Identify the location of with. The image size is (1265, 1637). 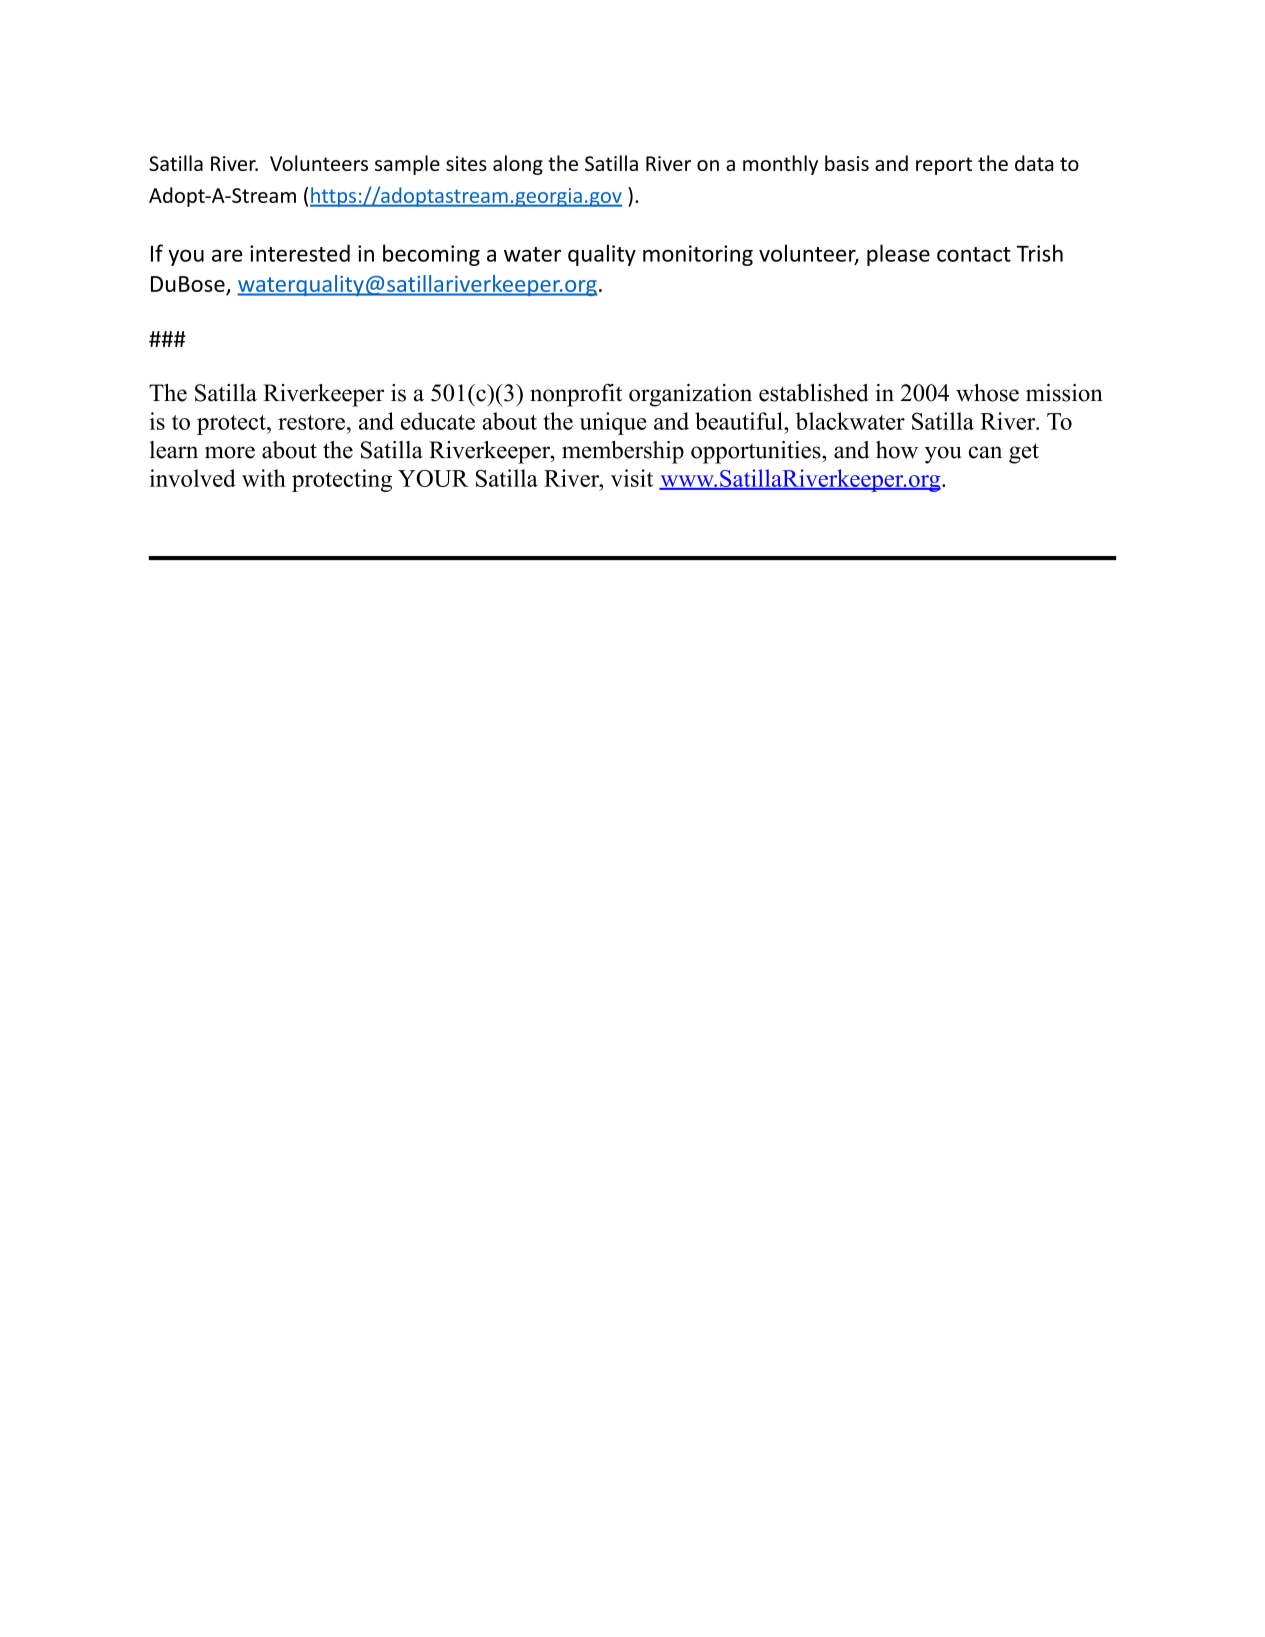
(264, 478).
